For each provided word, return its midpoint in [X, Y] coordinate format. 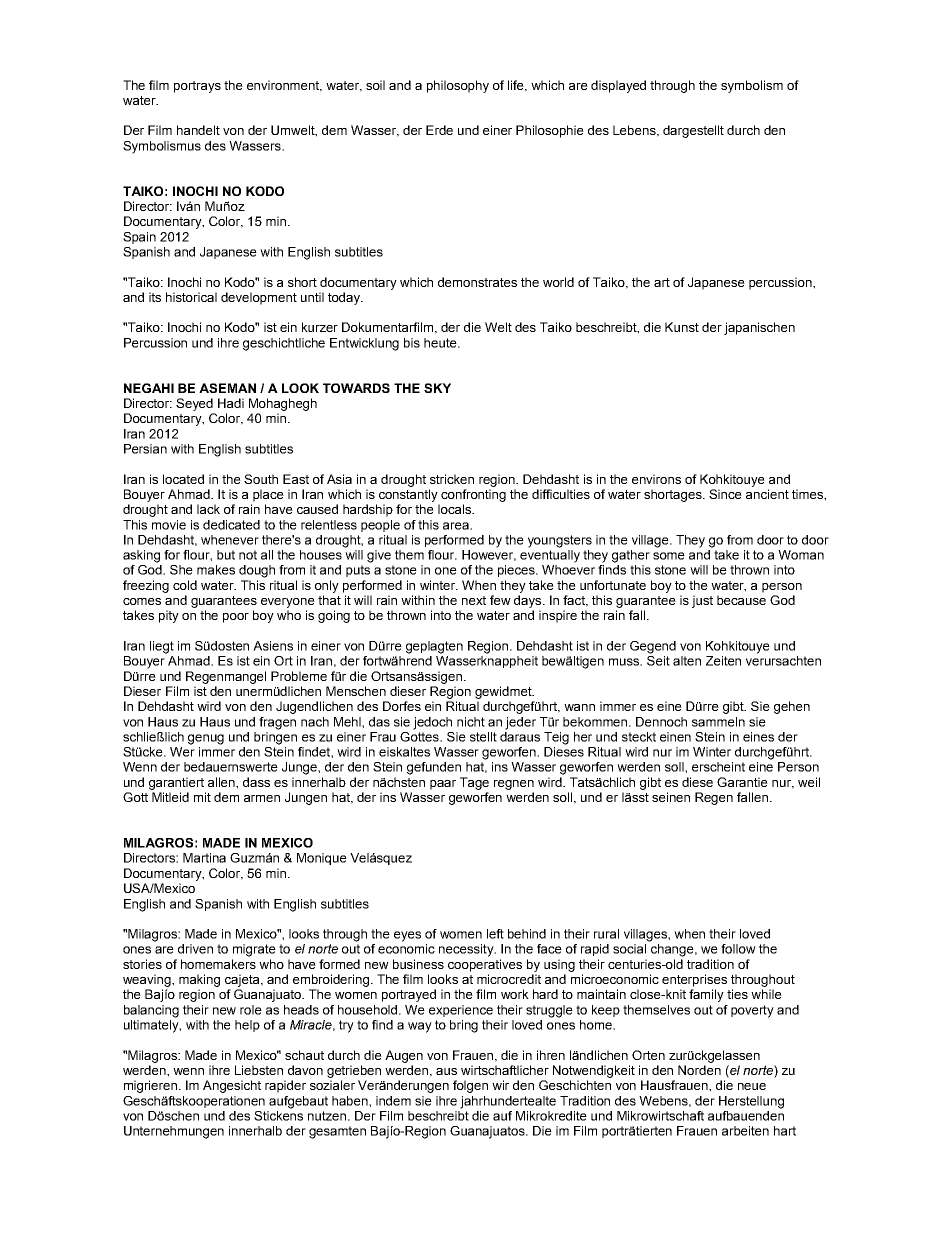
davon [305, 1070]
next [474, 600]
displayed [618, 86]
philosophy [458, 86]
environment [284, 86]
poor [236, 618]
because [741, 600]
